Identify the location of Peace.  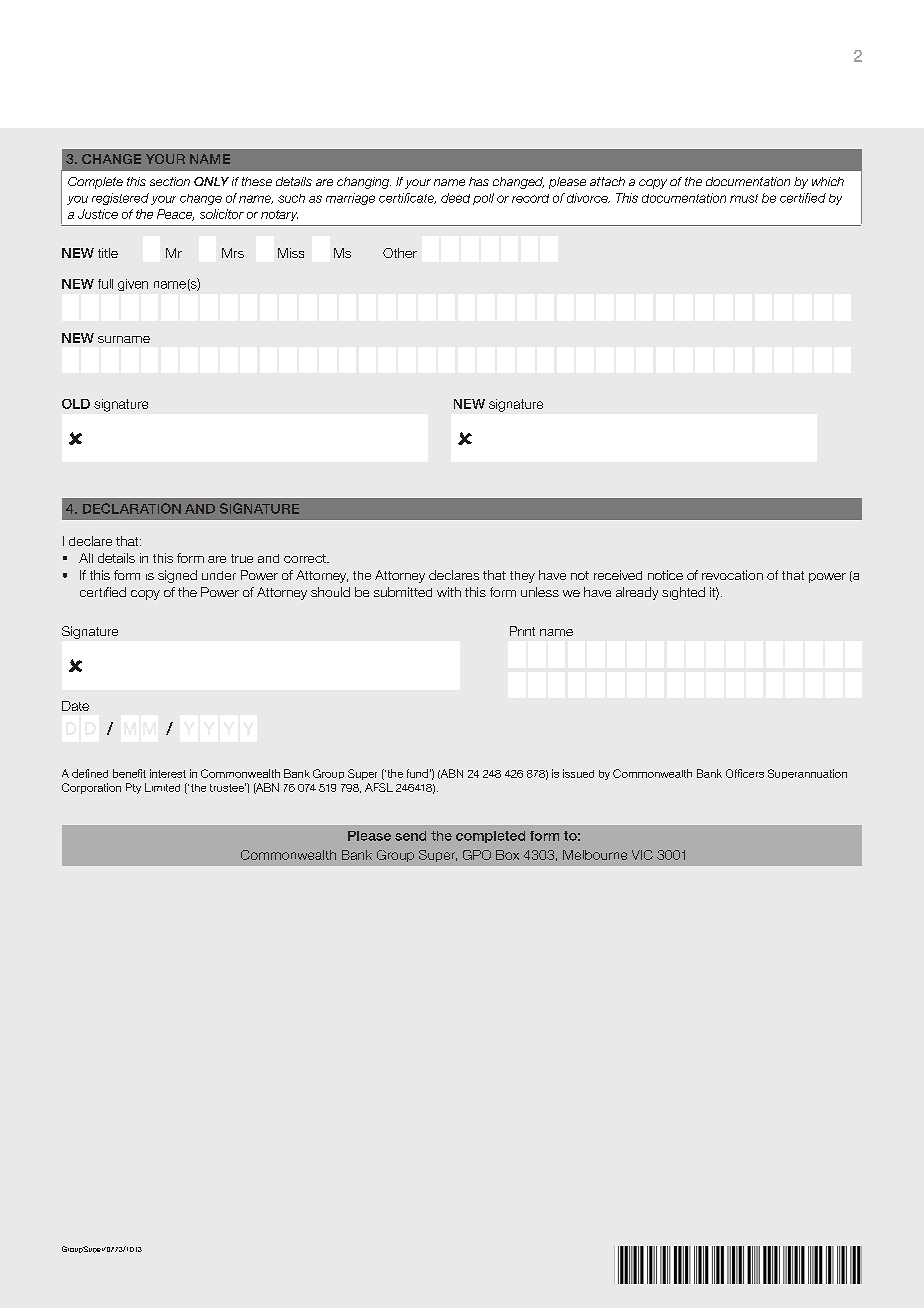
(175, 215).
